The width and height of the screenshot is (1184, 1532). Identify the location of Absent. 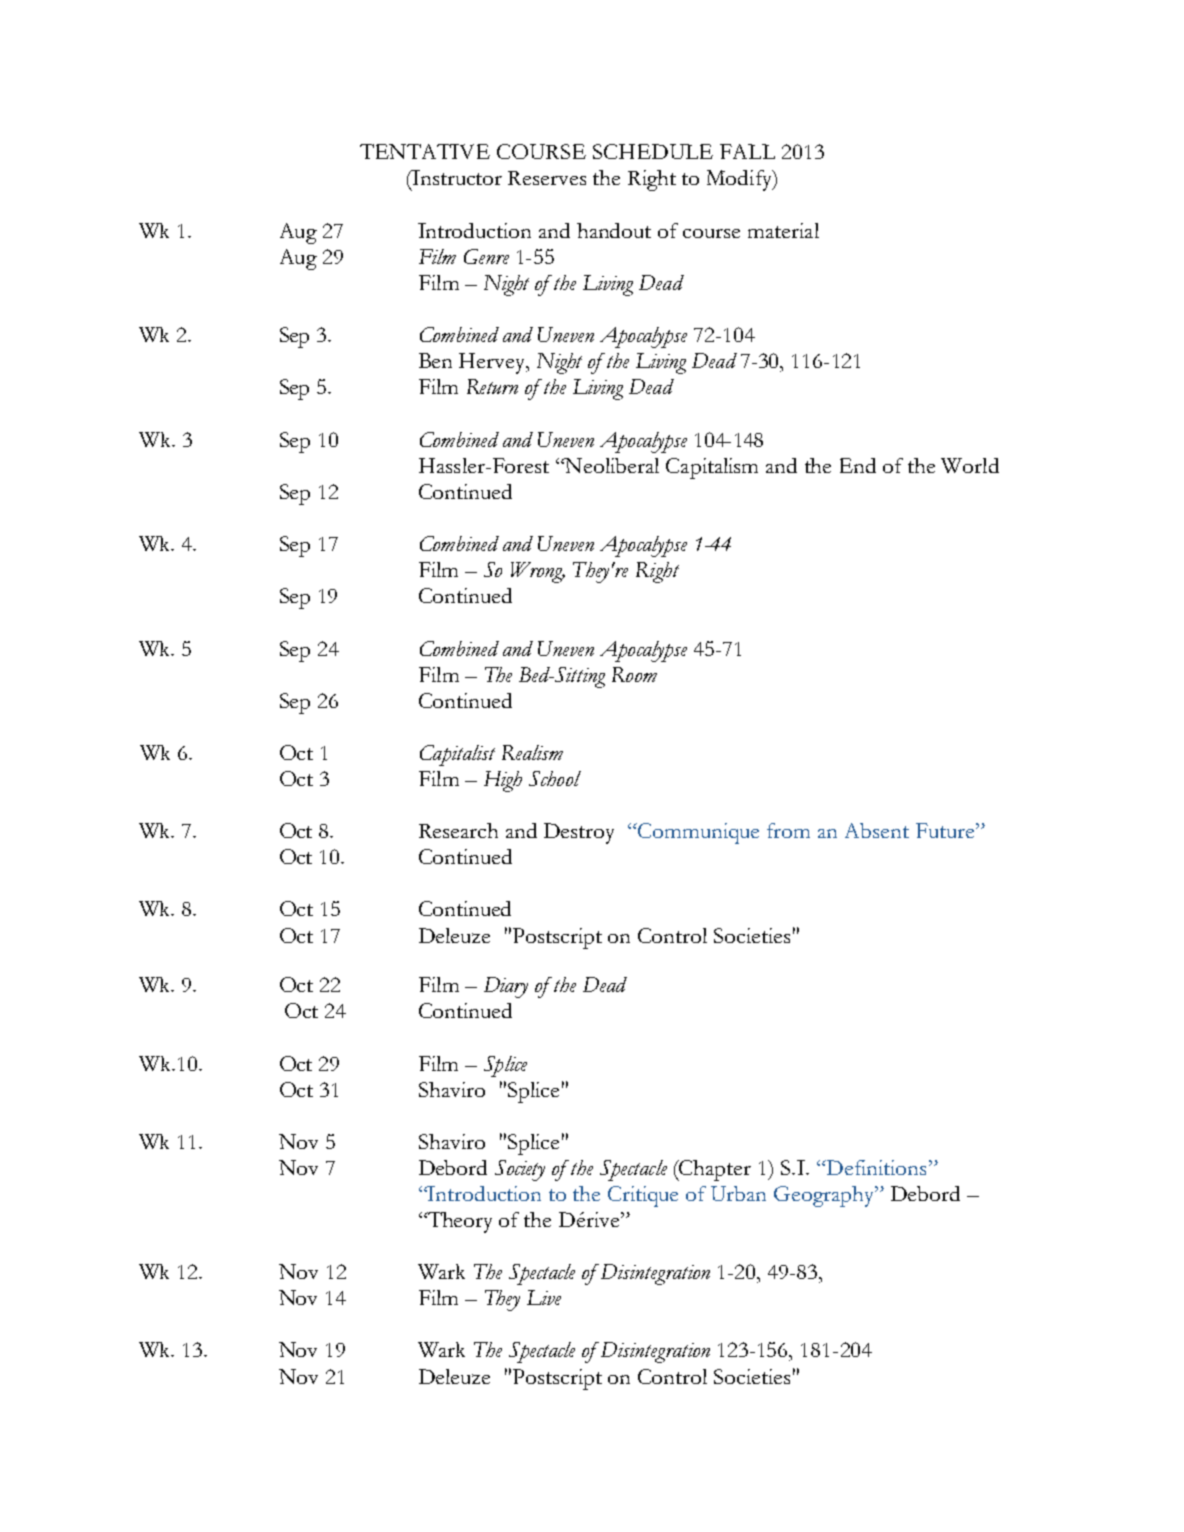
(877, 830).
